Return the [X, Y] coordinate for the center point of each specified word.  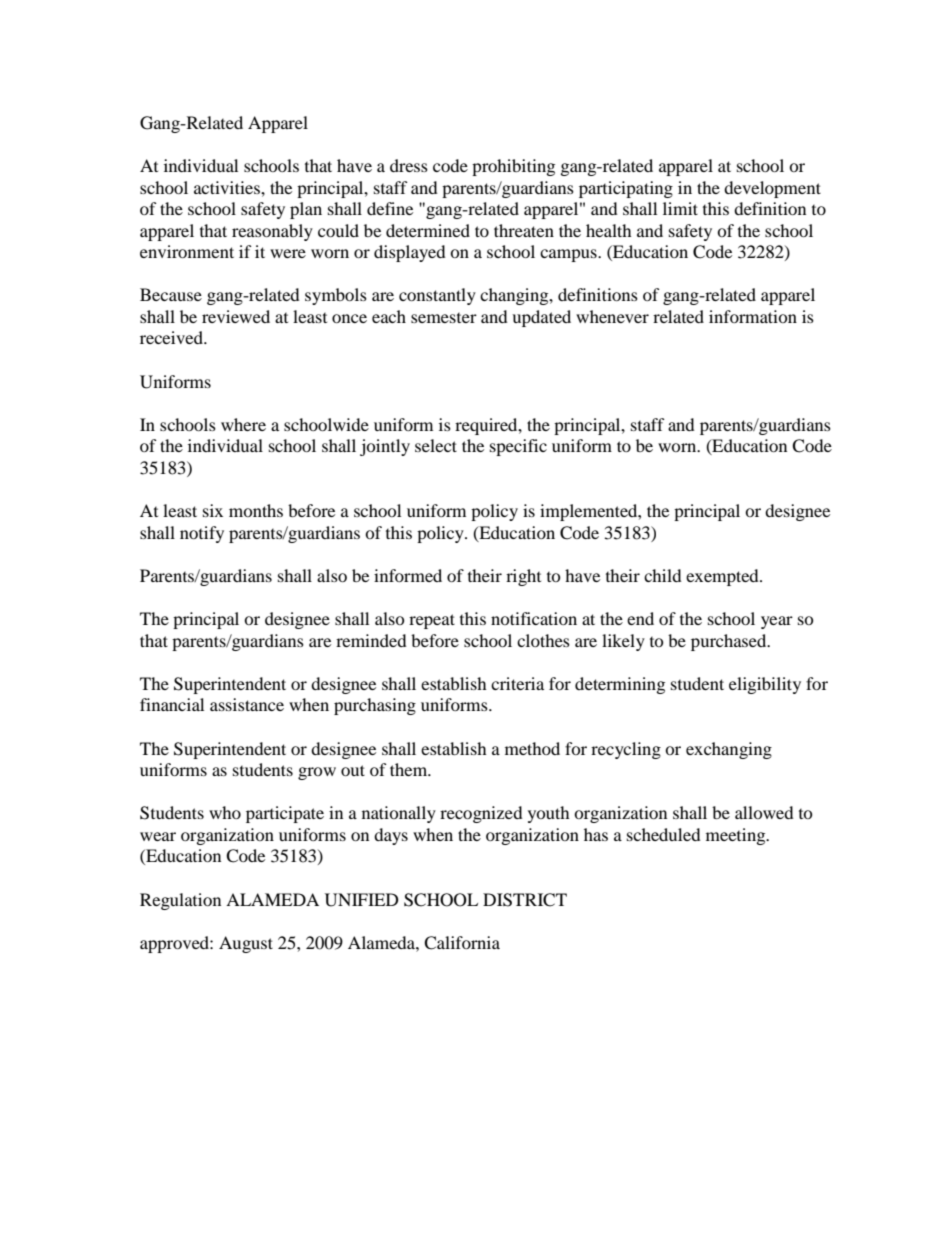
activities [228, 187]
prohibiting [513, 167]
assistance [247, 704]
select [436, 445]
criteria [517, 683]
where [243, 424]
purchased [730, 642]
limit [680, 208]
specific [518, 447]
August [246, 944]
